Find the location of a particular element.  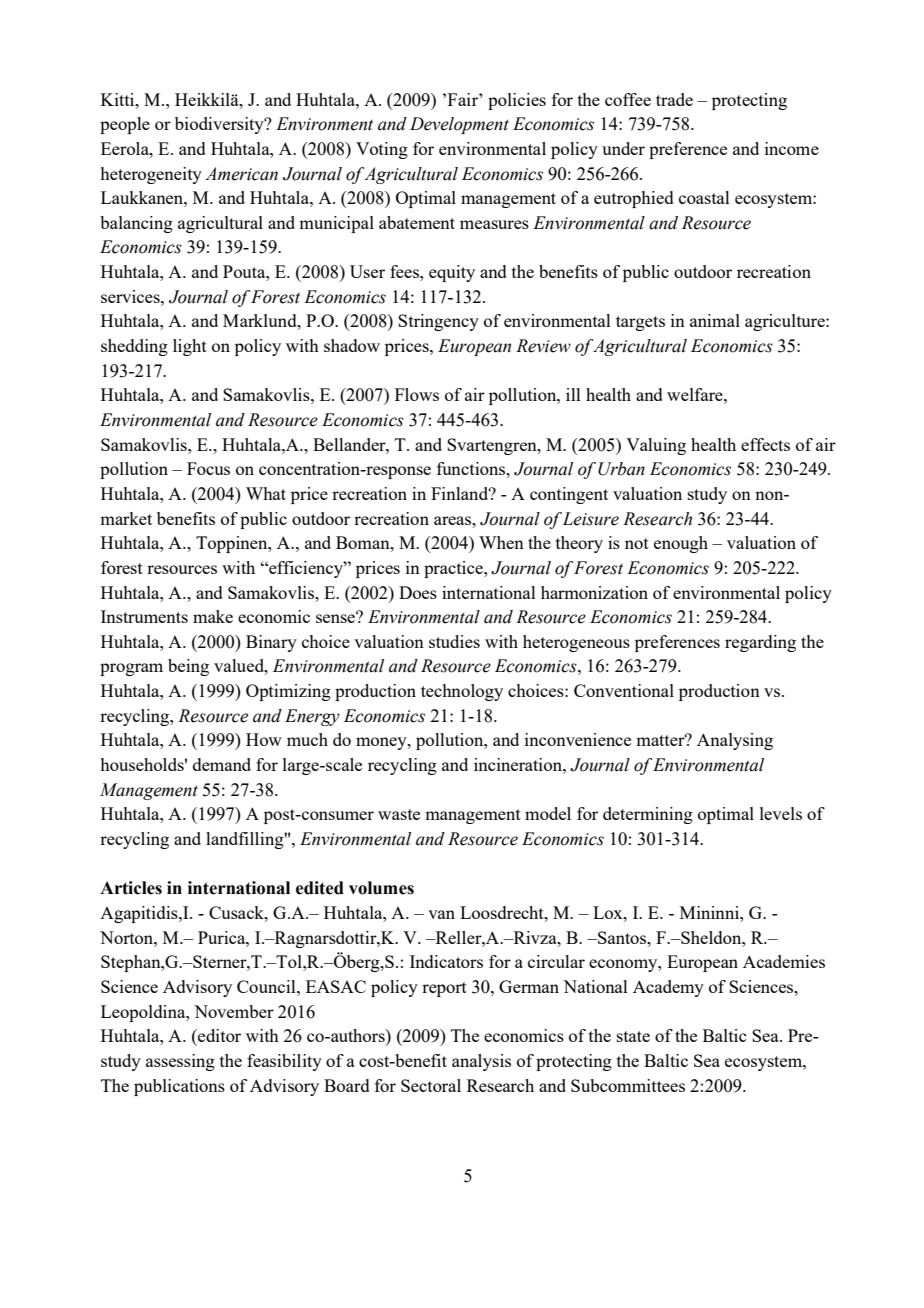

Stringency is located at coordinates (438, 322).
